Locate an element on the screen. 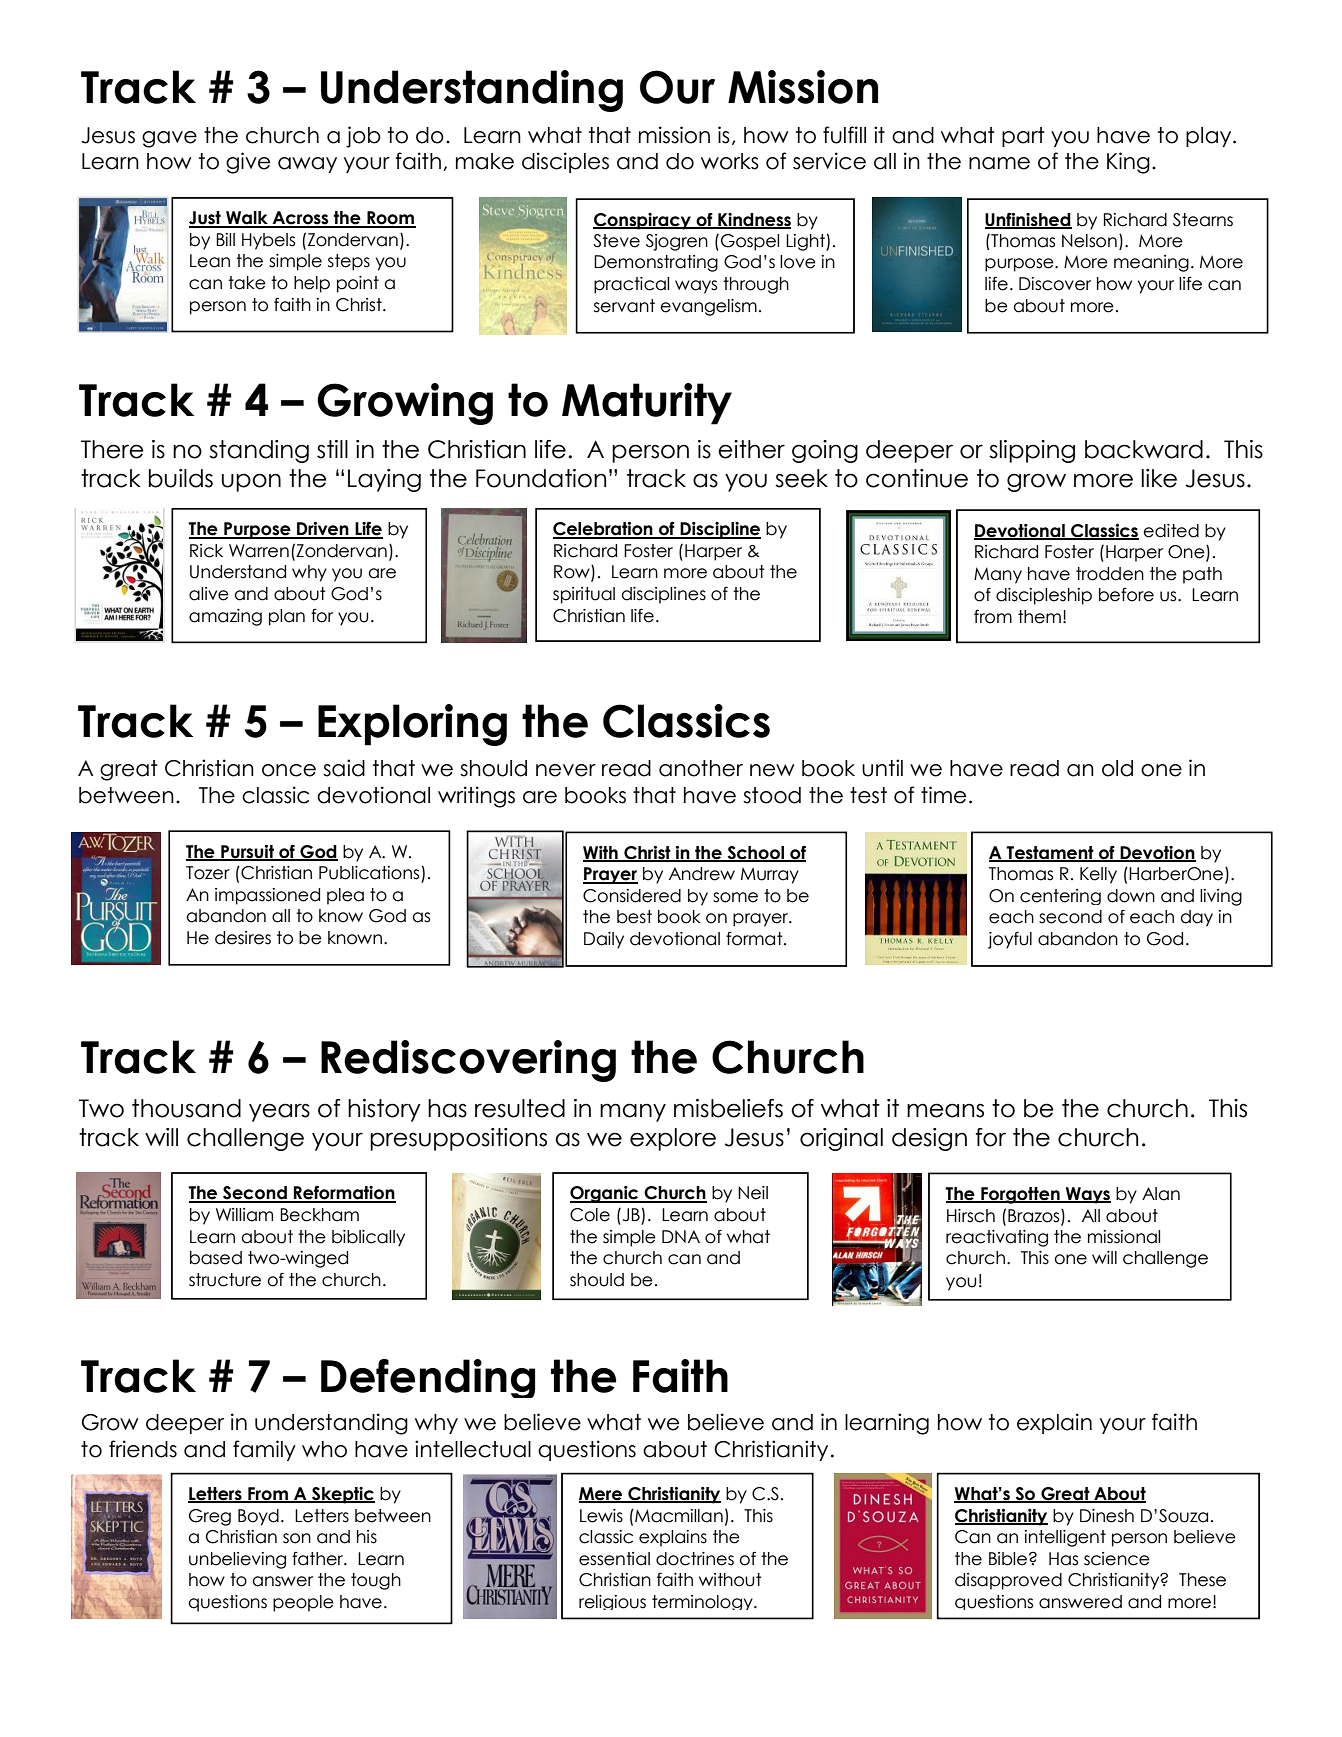 Image resolution: width=1342 pixels, height=1737 pixels. explore is located at coordinates (673, 1139).
